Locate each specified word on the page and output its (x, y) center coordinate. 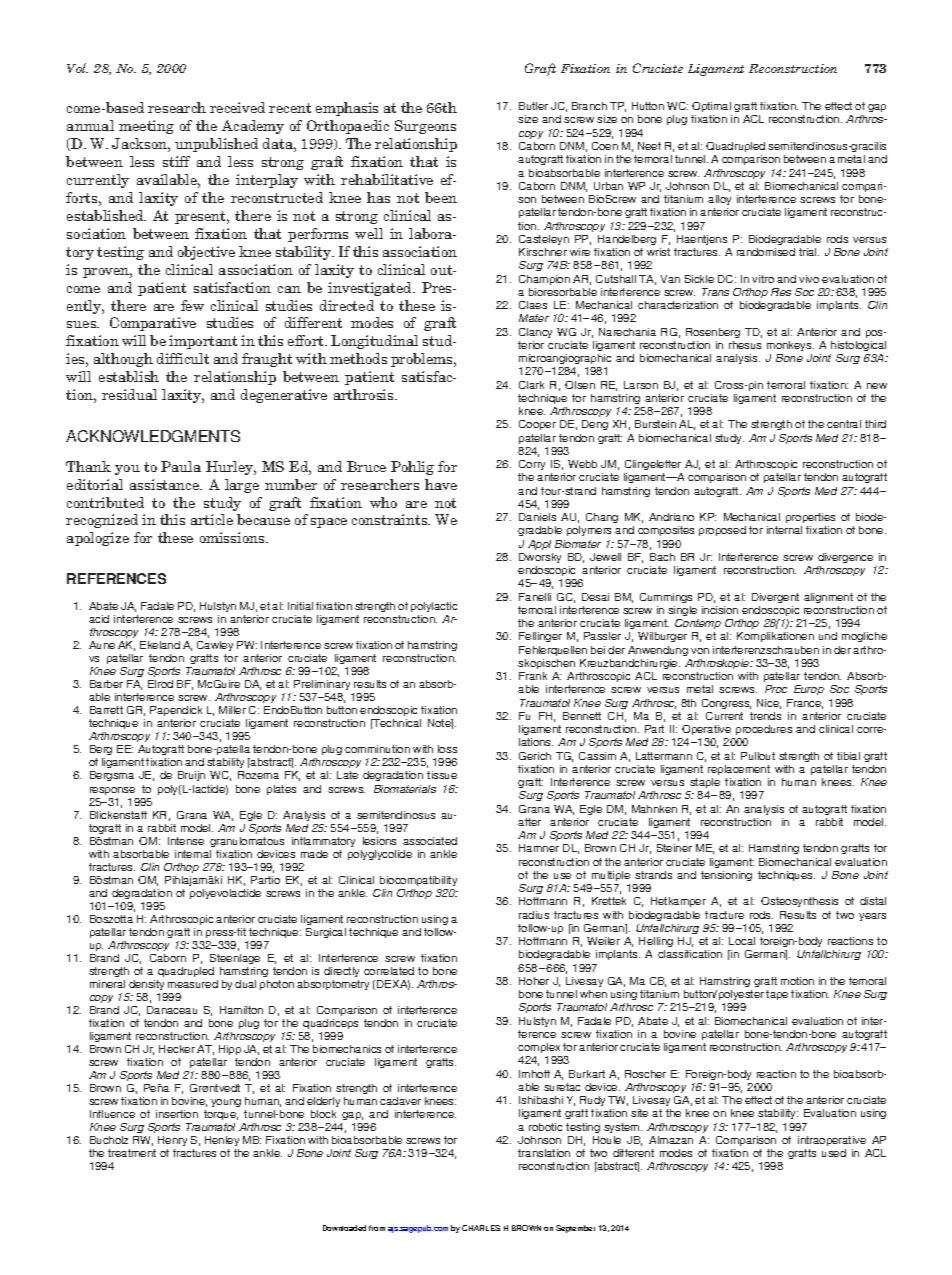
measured (193, 984)
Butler (533, 106)
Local (742, 941)
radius (534, 915)
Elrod (160, 684)
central (844, 424)
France (805, 704)
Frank (533, 676)
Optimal (712, 109)
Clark (531, 385)
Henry (172, 1143)
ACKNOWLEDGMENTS (153, 436)
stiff (176, 161)
